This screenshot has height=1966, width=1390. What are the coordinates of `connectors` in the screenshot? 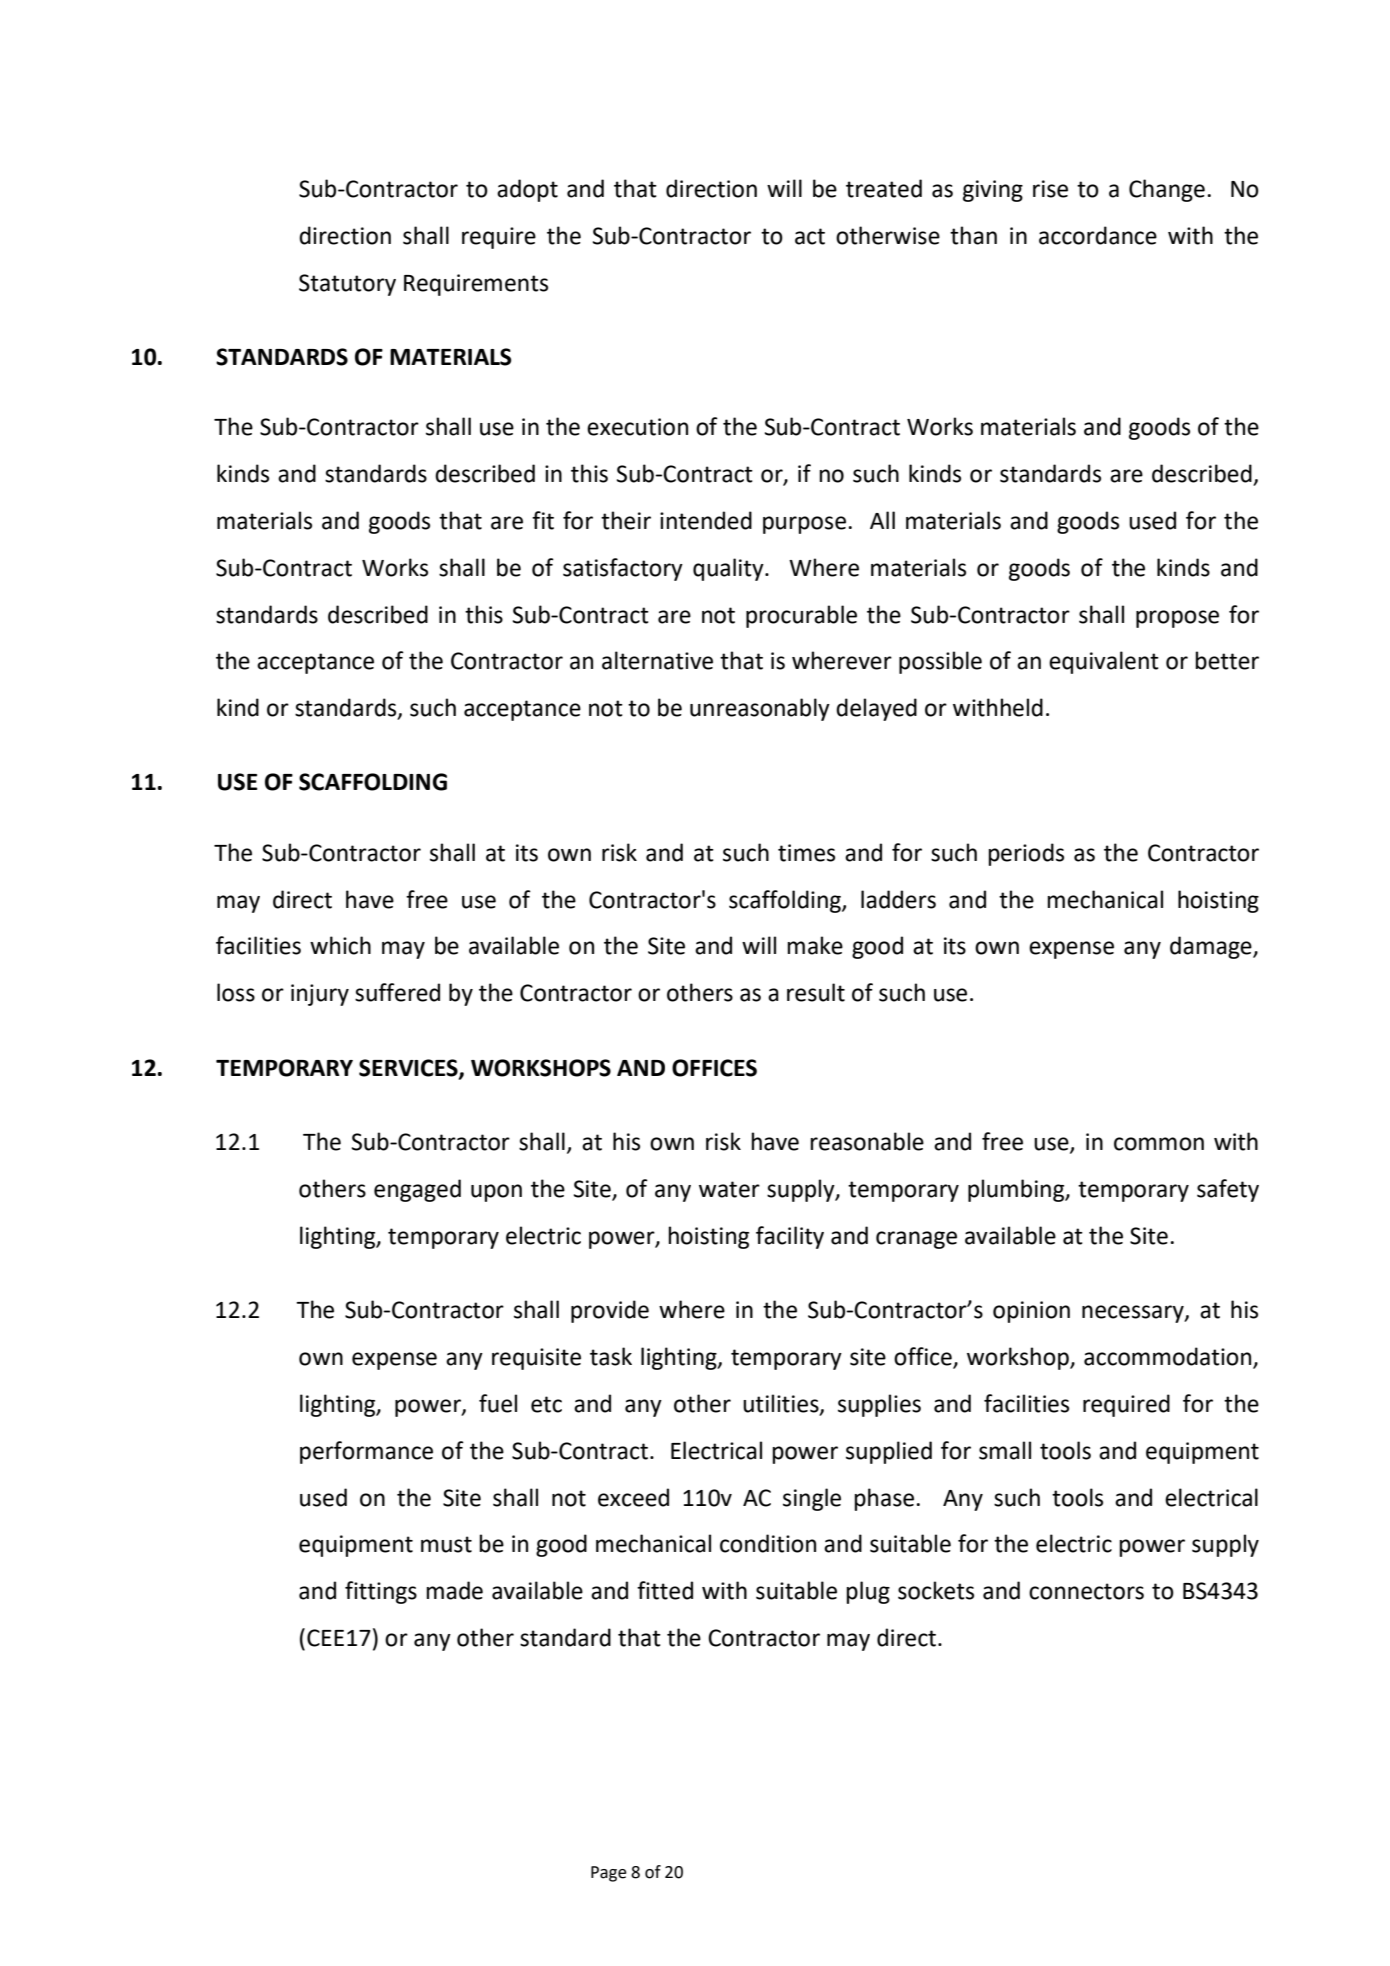 It's located at (1086, 1591).
